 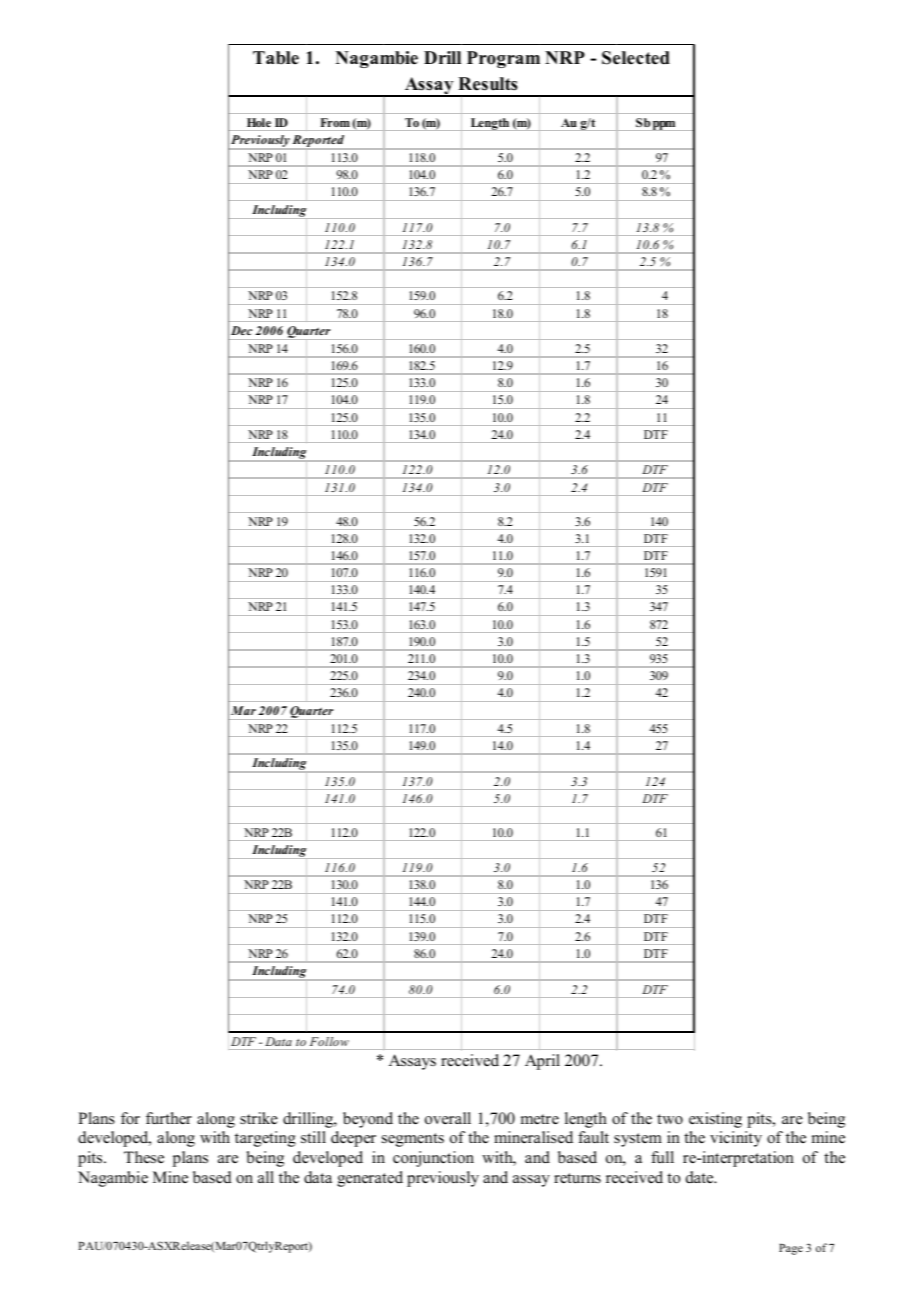 I want to click on conjunction, so click(x=433, y=1159).
